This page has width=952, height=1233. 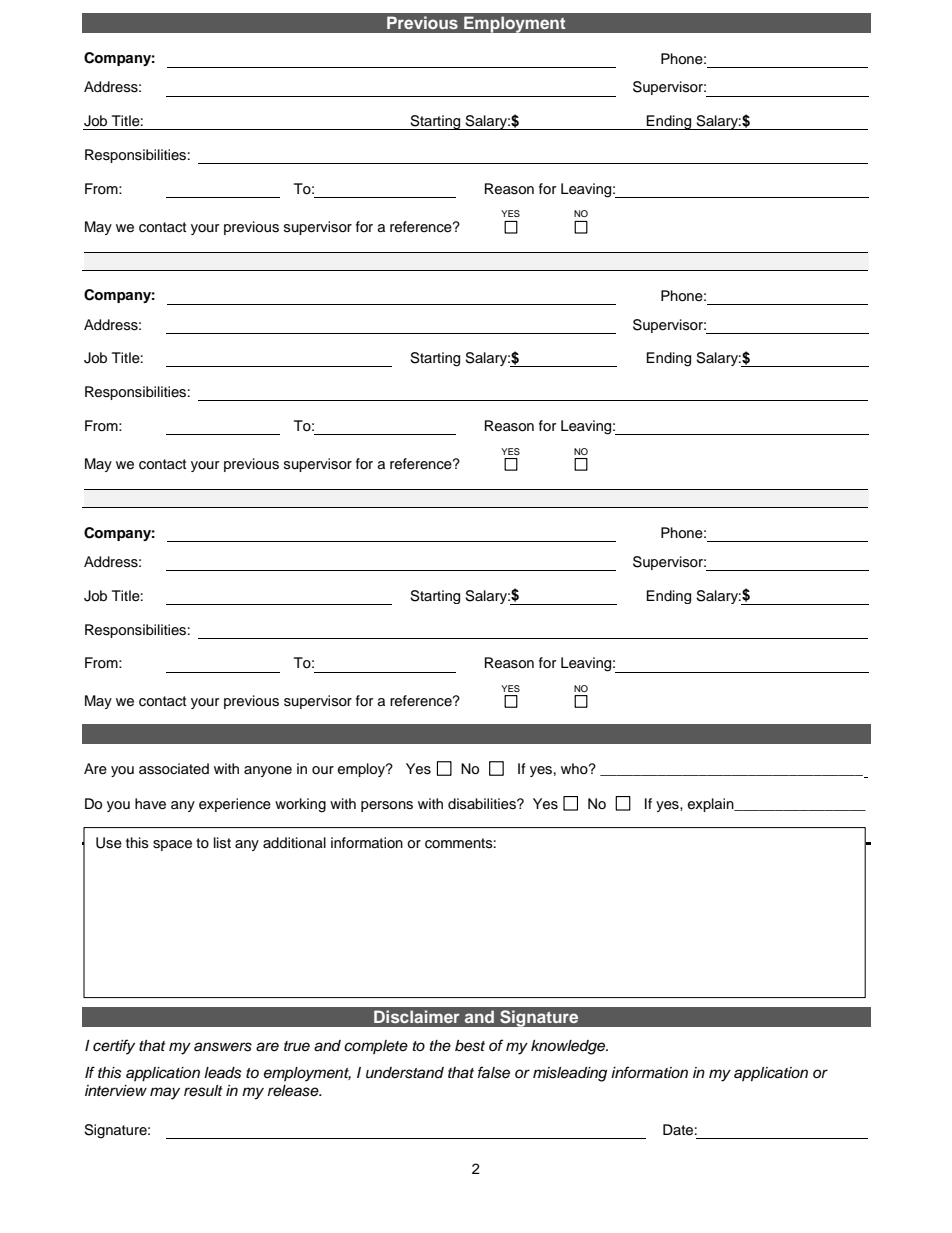 What do you see at coordinates (174, 769) in the page?
I see `associated` at bounding box center [174, 769].
